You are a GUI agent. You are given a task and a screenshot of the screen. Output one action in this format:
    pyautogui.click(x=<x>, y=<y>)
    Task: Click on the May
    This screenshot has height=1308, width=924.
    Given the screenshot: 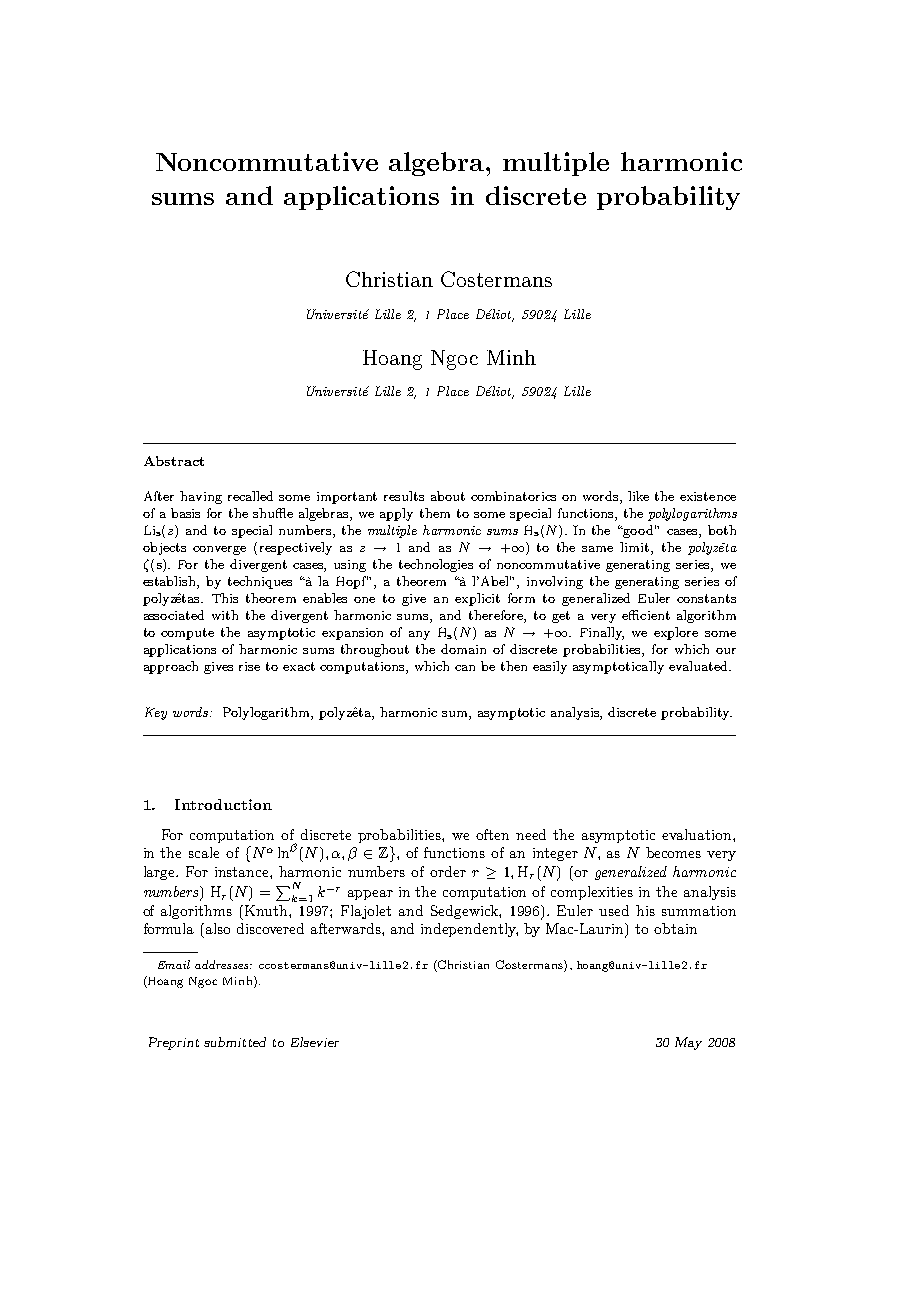 What is the action you would take?
    pyautogui.click(x=688, y=1043)
